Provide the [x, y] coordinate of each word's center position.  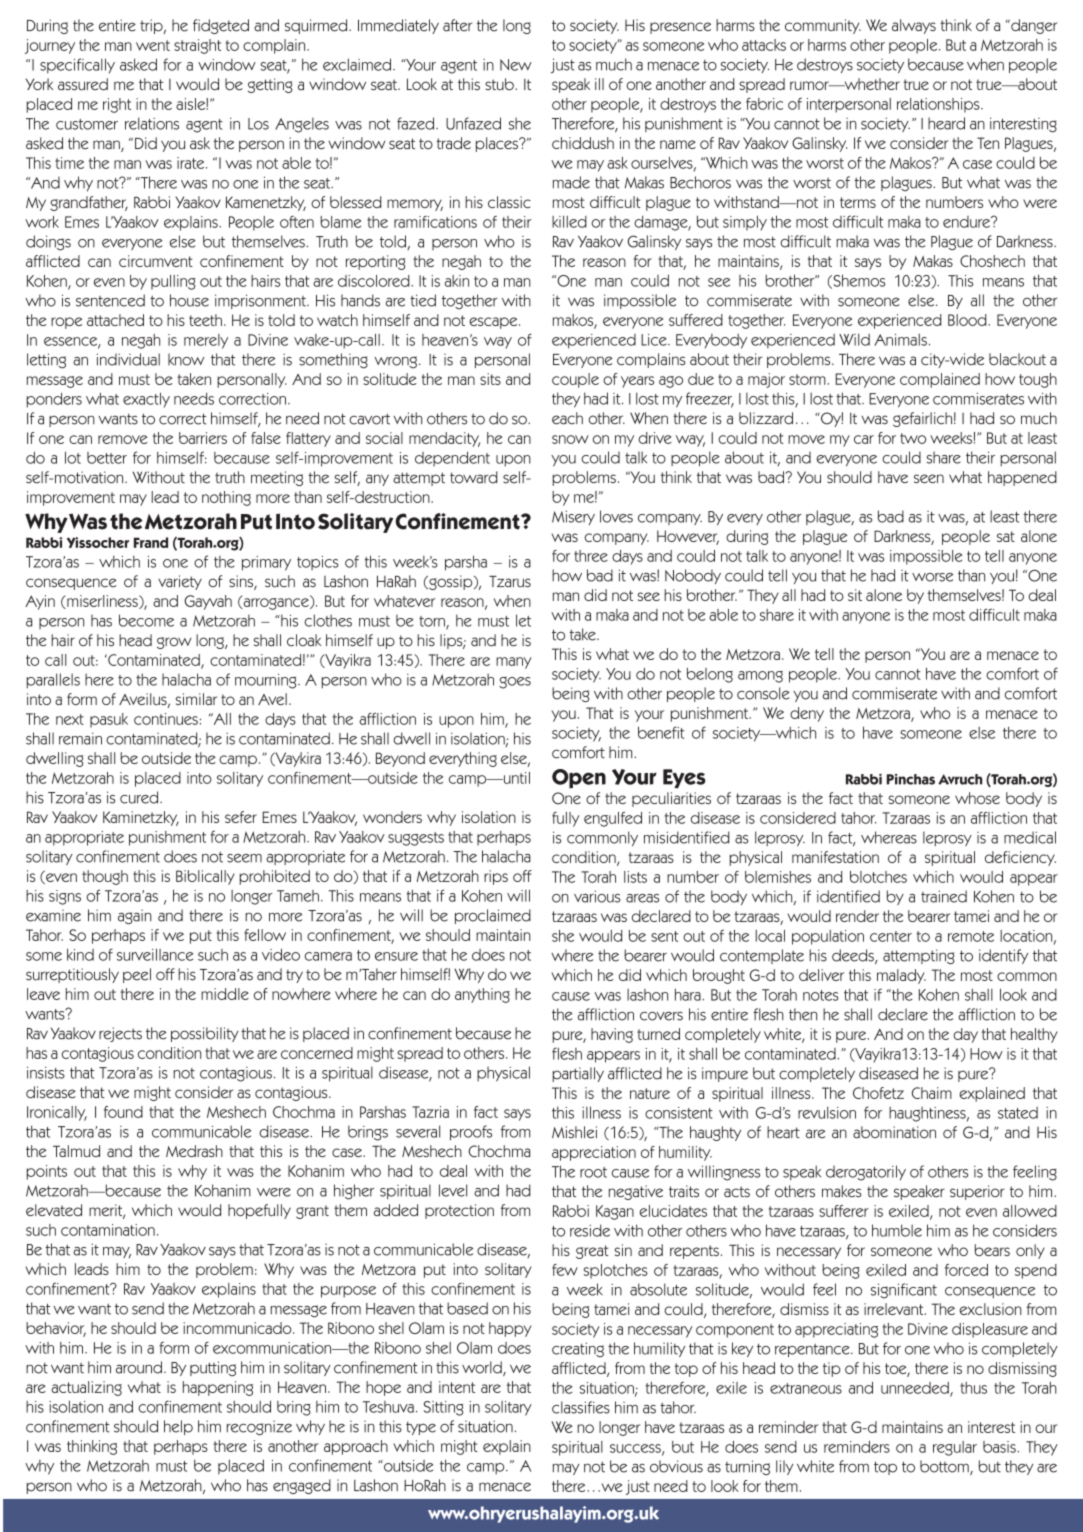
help [178, 1427]
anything [482, 995]
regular [955, 1448]
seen [929, 478]
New [516, 65]
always [914, 26]
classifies [581, 1407]
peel [137, 975]
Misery [573, 517]
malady [901, 976]
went [153, 45]
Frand [151, 542]
